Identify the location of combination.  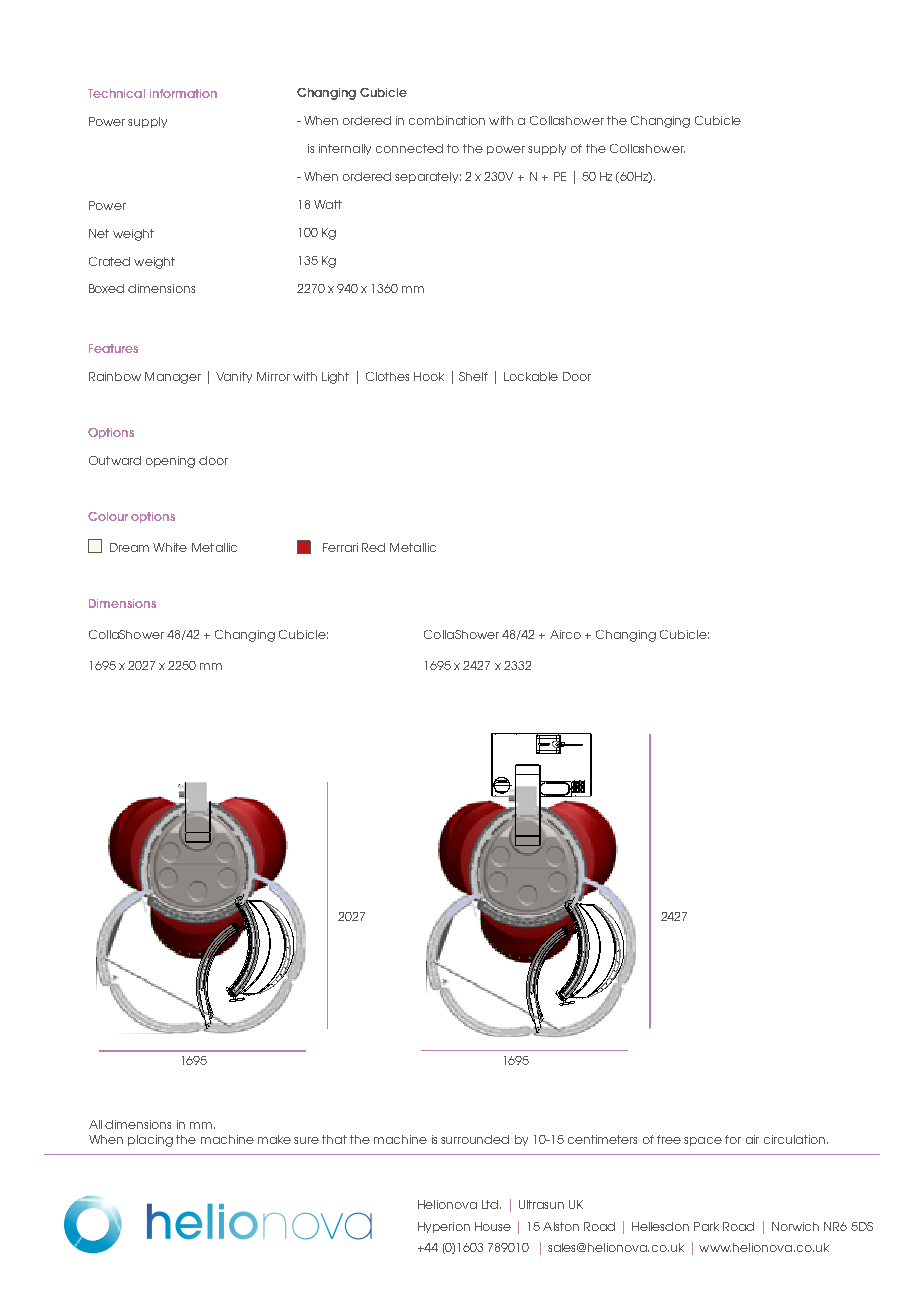
(447, 120).
